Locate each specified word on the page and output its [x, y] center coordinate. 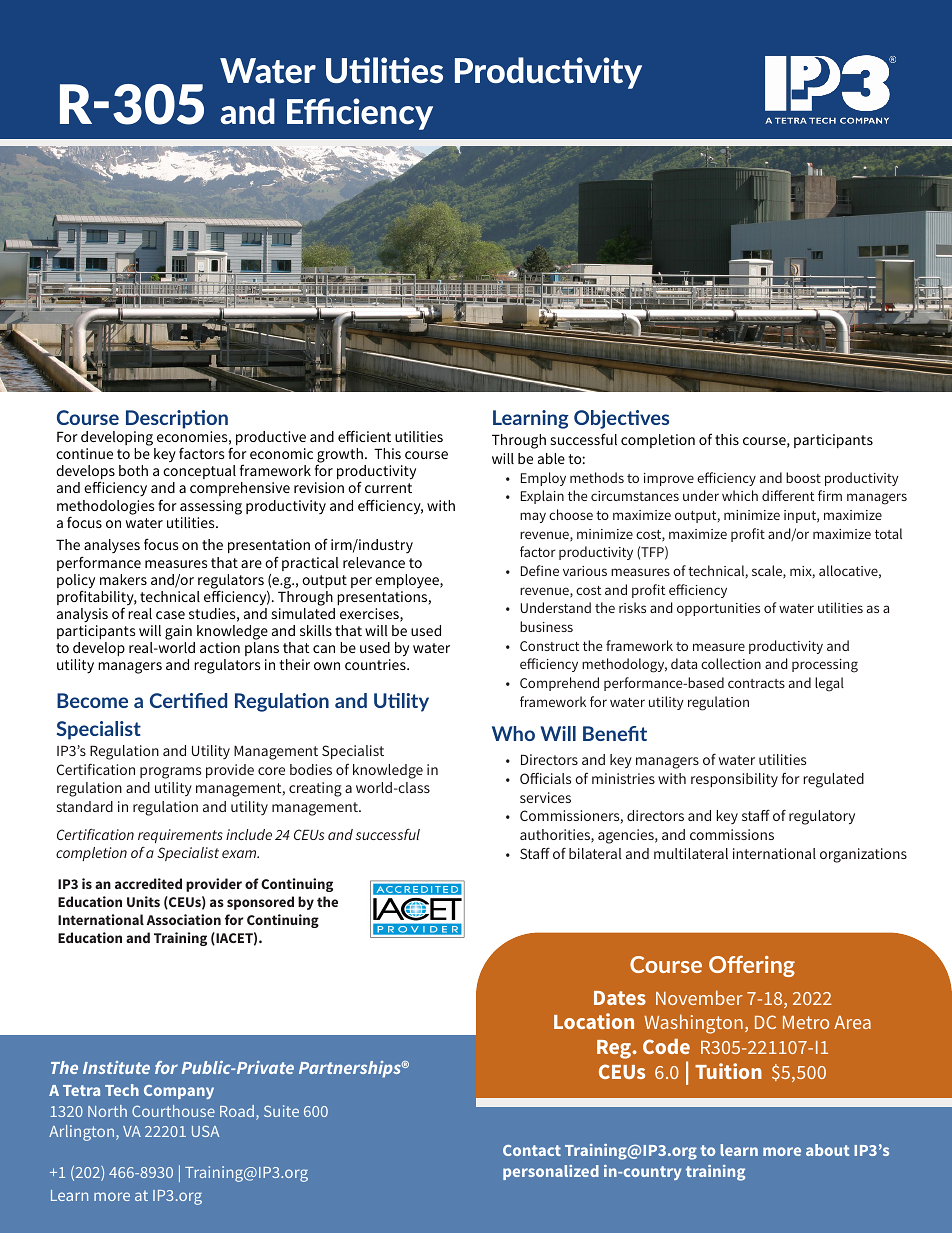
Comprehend [559, 684]
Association [184, 919]
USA [205, 1131]
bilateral [595, 853]
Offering [752, 966]
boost [803, 477]
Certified [188, 700]
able [551, 458]
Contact [532, 1150]
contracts [756, 683]
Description [177, 419]
